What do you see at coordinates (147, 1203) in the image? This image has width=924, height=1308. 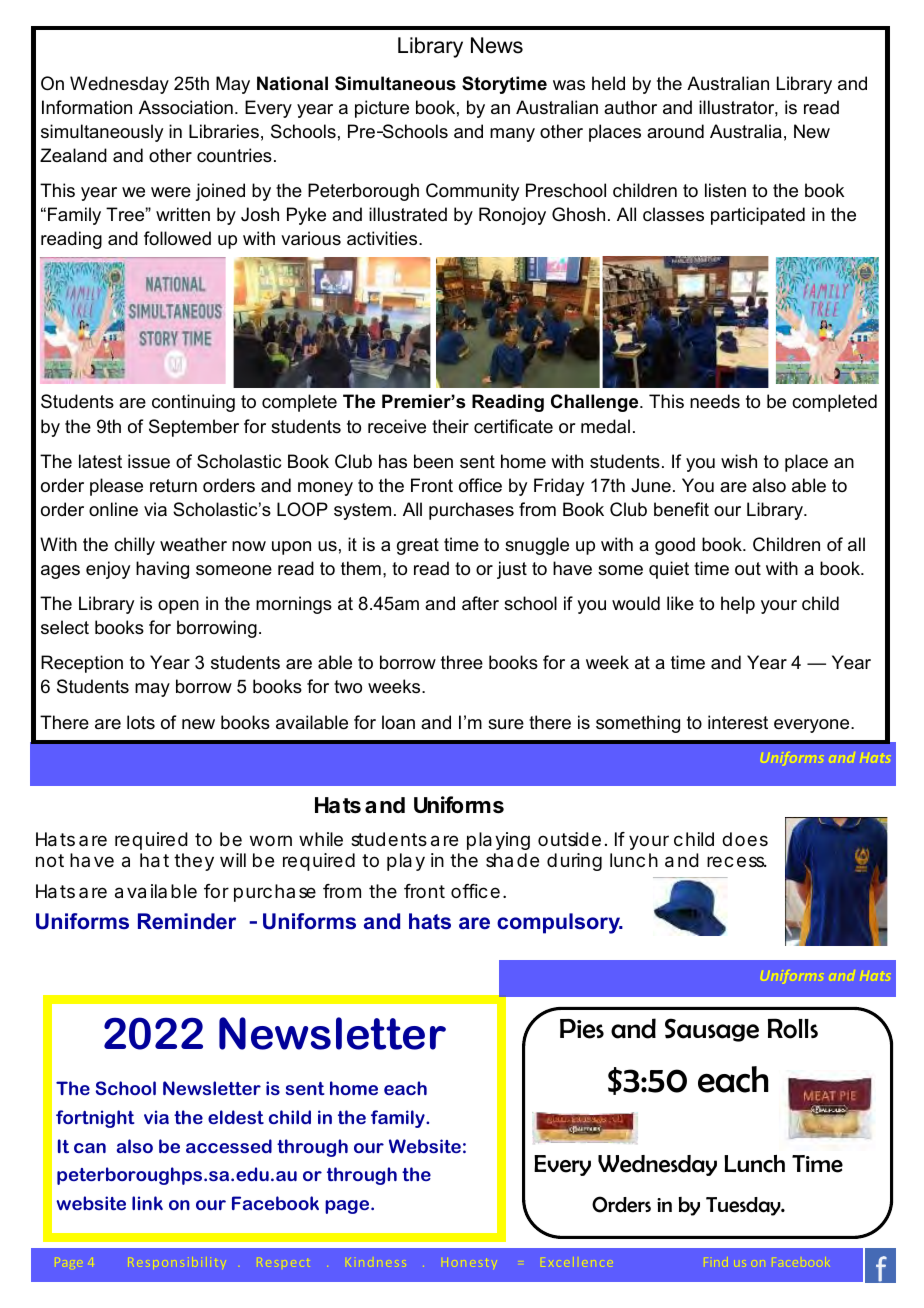 I see `link` at bounding box center [147, 1203].
